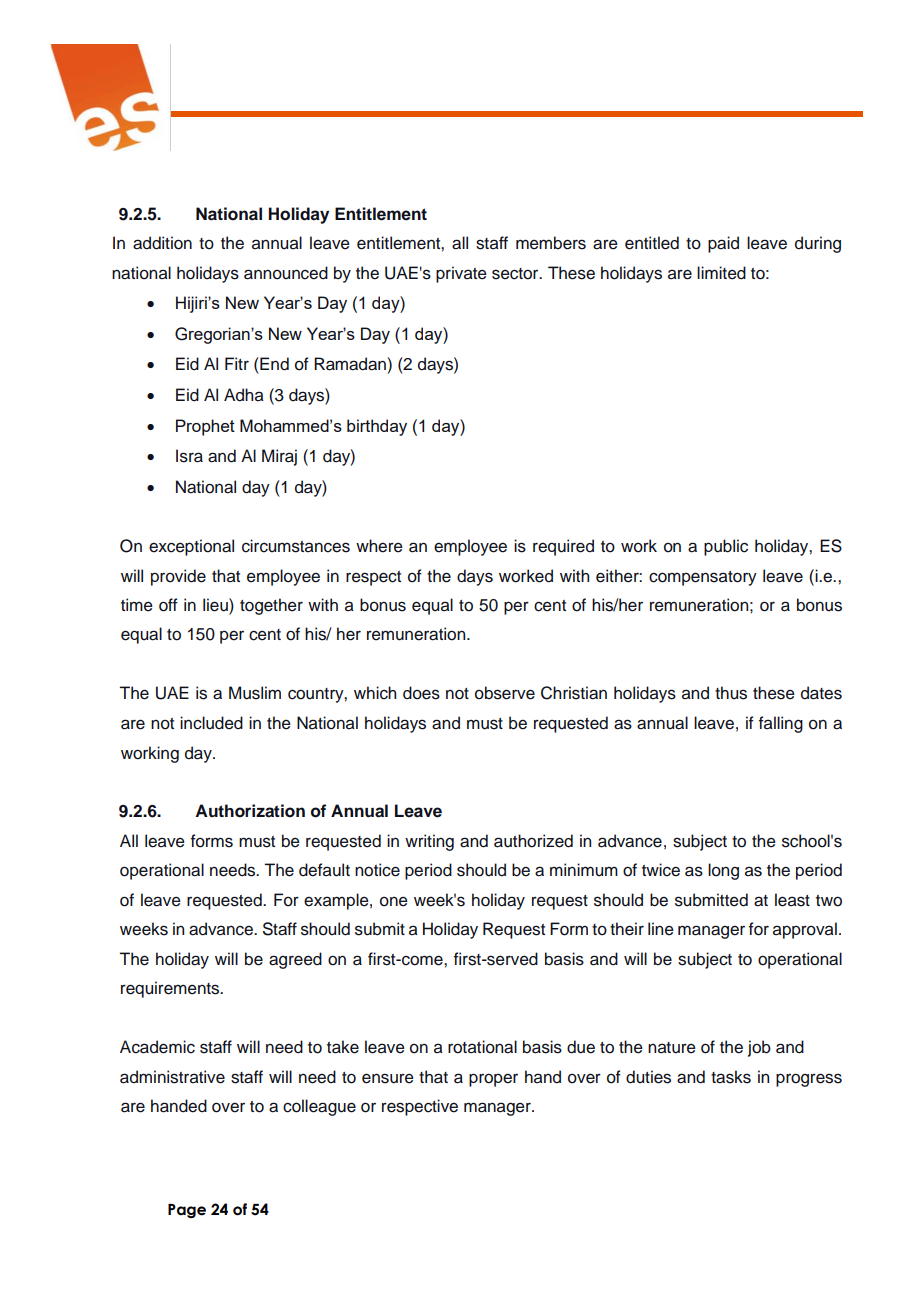 This screenshot has height=1308, width=924. I want to click on proper, so click(493, 1080).
